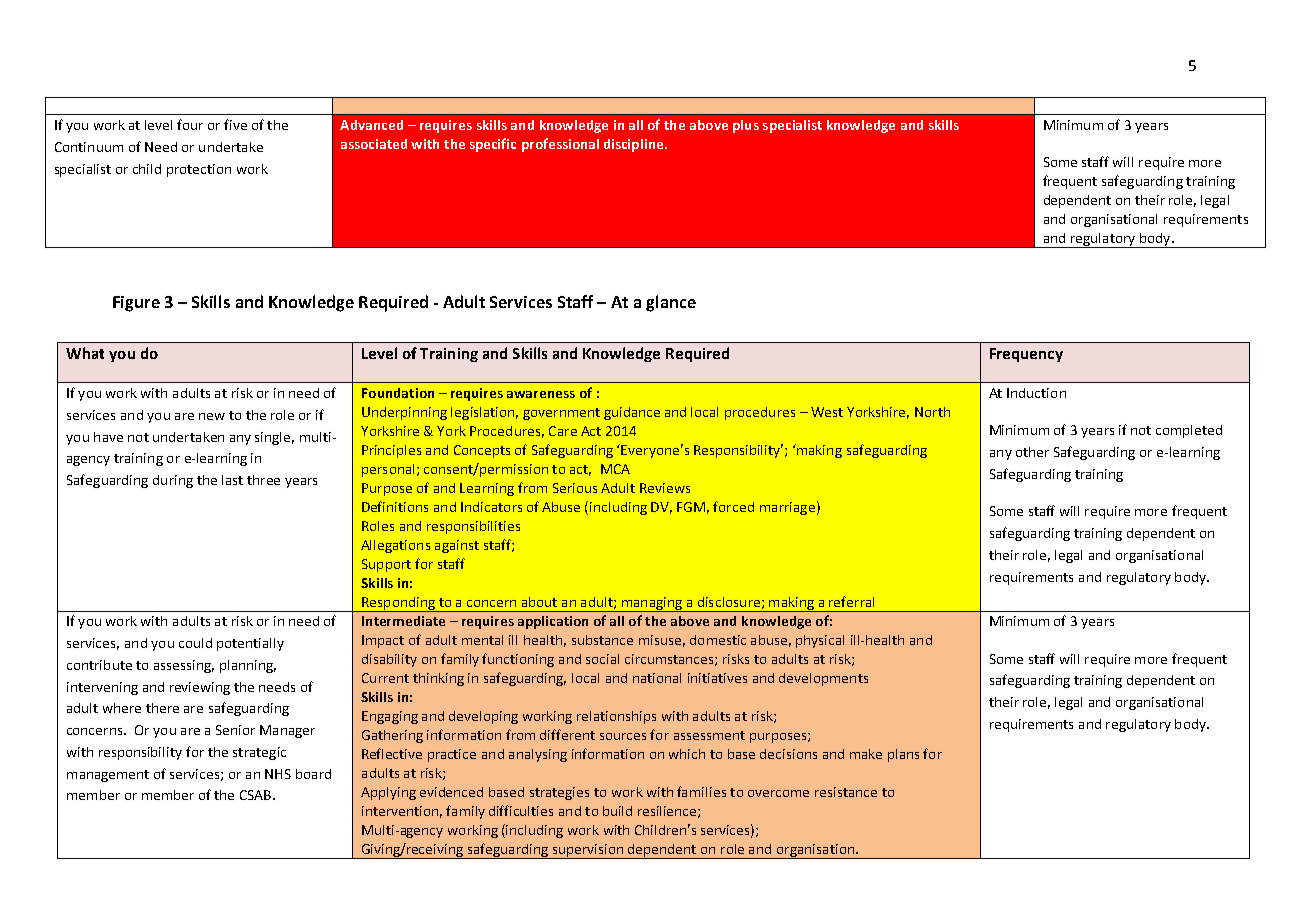 This screenshot has width=1308, height=924. I want to click on NHS, so click(278, 774).
